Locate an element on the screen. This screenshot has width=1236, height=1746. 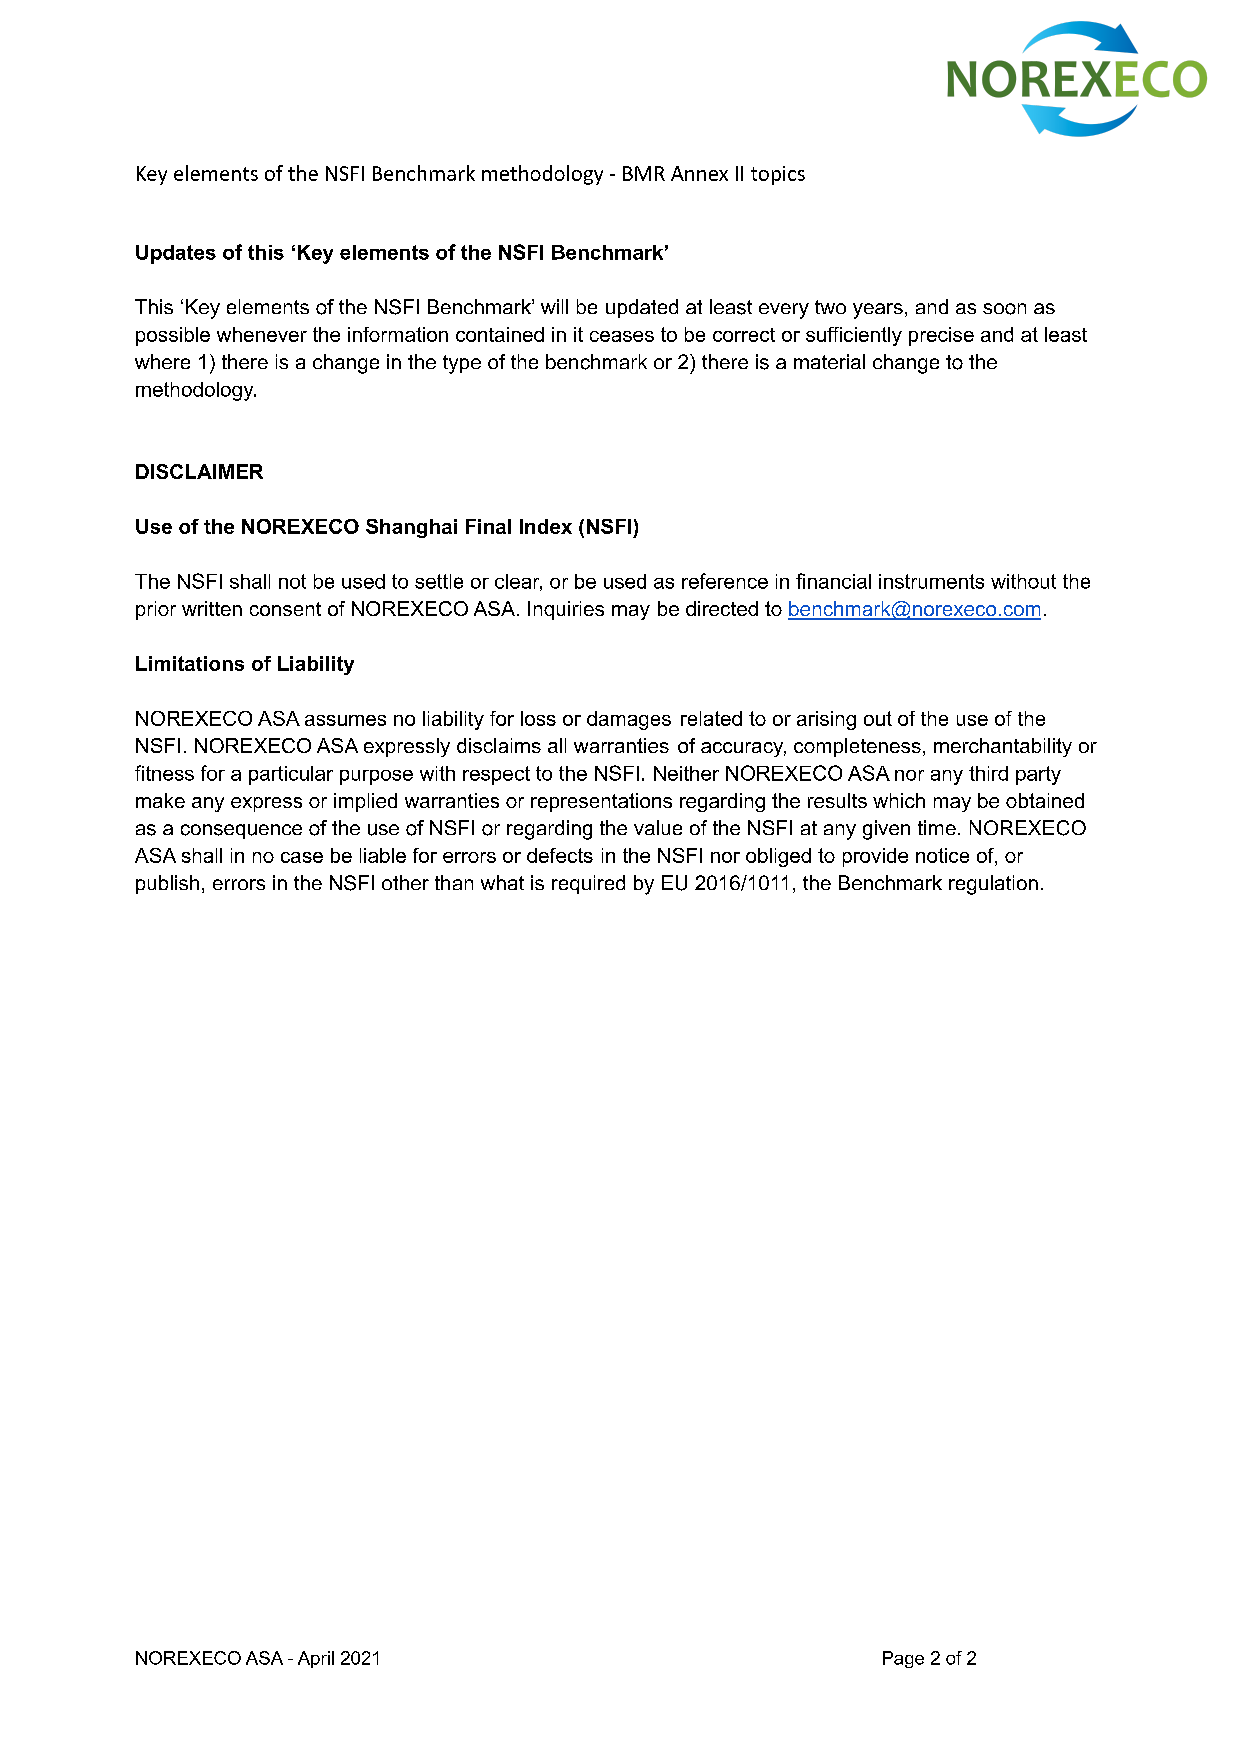
required is located at coordinates (588, 884).
